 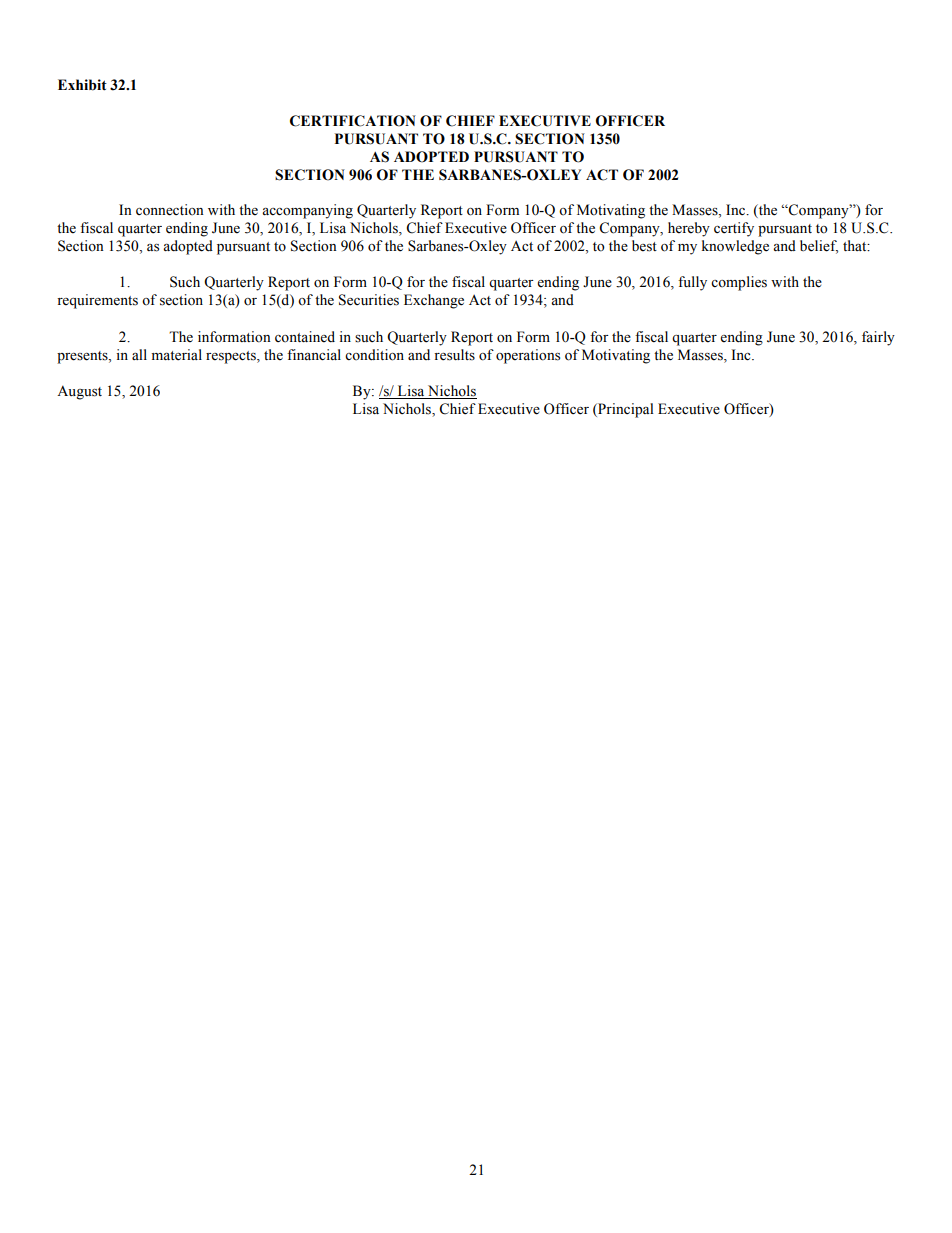 I want to click on operations, so click(x=528, y=356).
